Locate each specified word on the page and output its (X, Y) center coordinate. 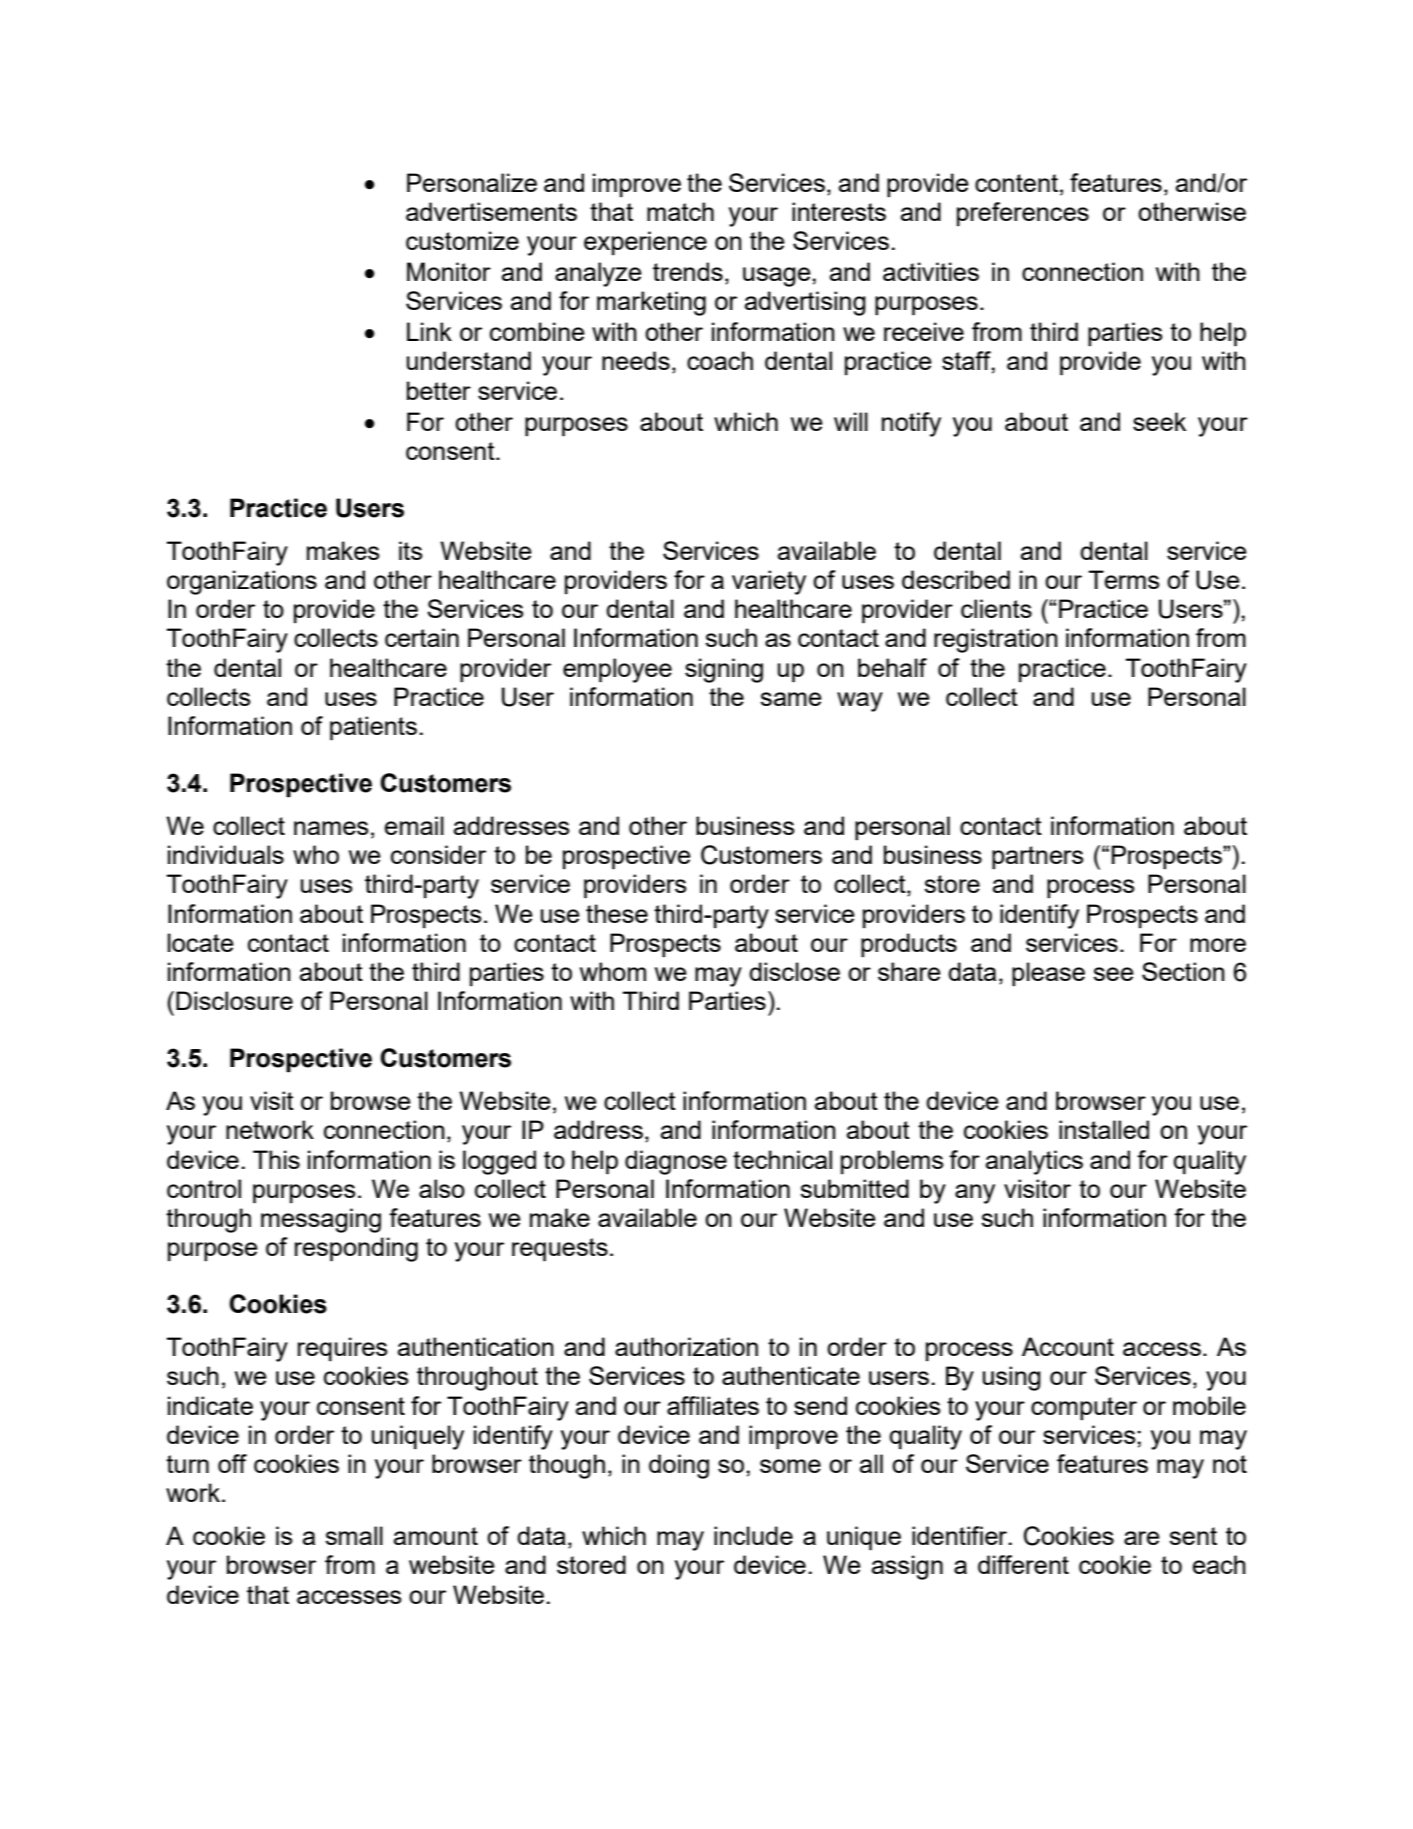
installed (1104, 1129)
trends (688, 271)
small (354, 1535)
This (276, 1159)
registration (996, 640)
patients (373, 728)
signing (724, 670)
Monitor (449, 271)
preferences (1023, 214)
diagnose (676, 1162)
